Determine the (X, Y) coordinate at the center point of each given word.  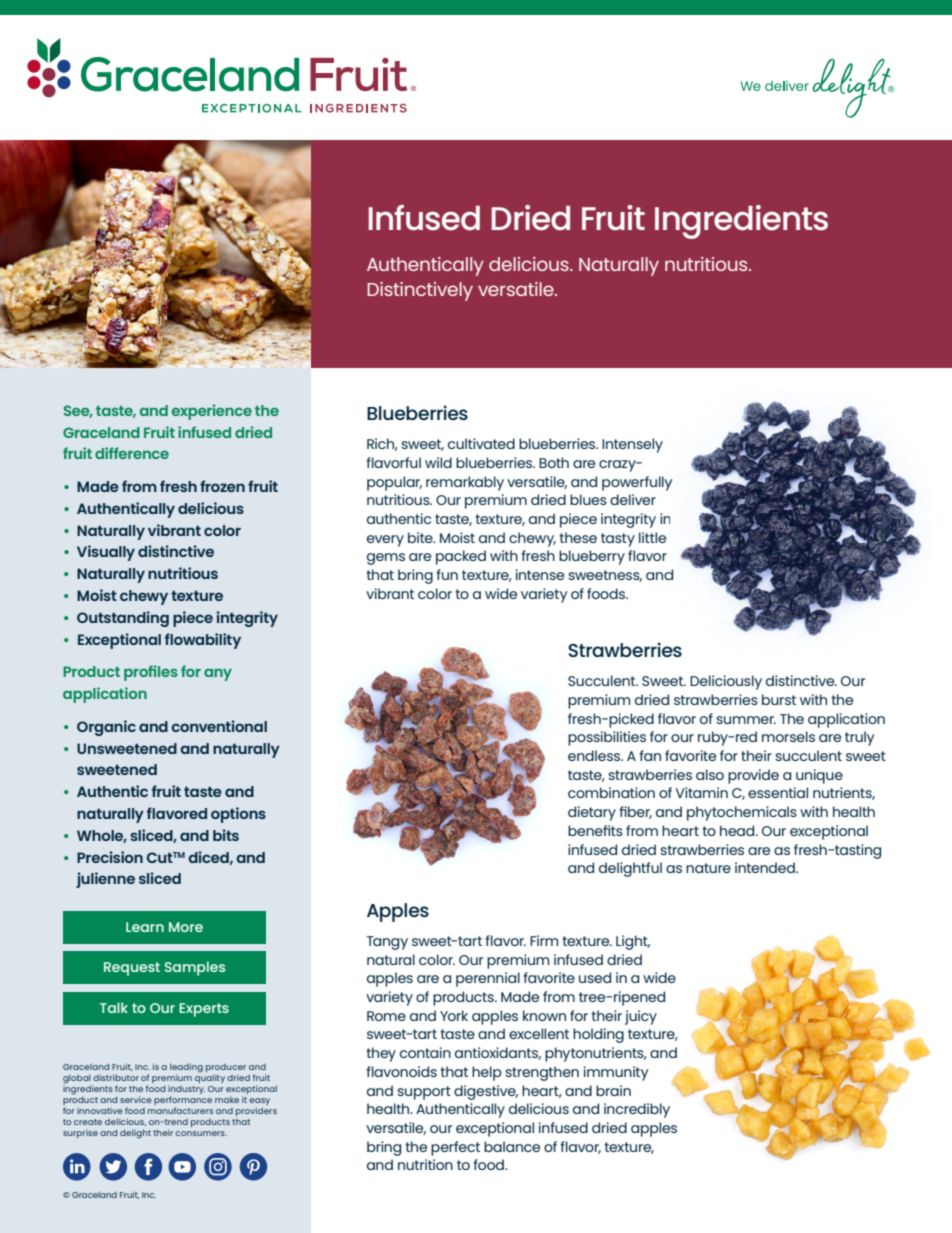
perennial (488, 979)
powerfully (637, 483)
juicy (641, 1017)
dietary (592, 813)
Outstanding (123, 619)
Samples (195, 968)
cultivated (481, 443)
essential (778, 792)
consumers (201, 1133)
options (238, 815)
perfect (455, 1148)
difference (132, 453)
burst (779, 699)
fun (447, 574)
